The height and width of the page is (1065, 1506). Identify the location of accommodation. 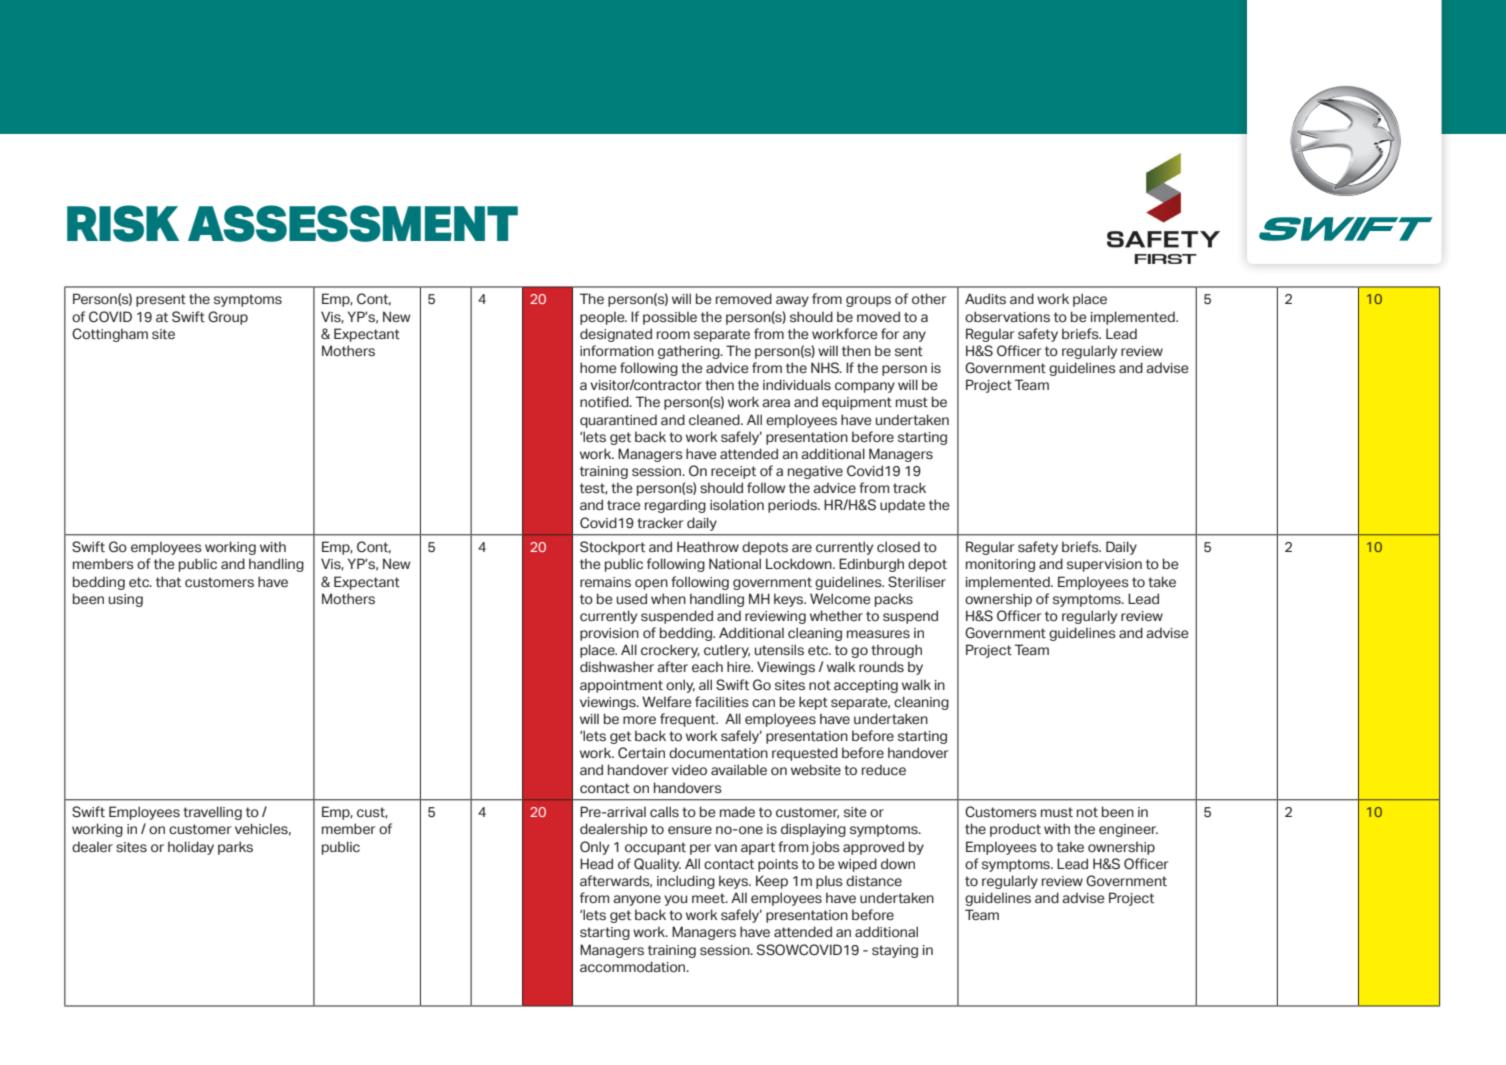
(634, 967).
